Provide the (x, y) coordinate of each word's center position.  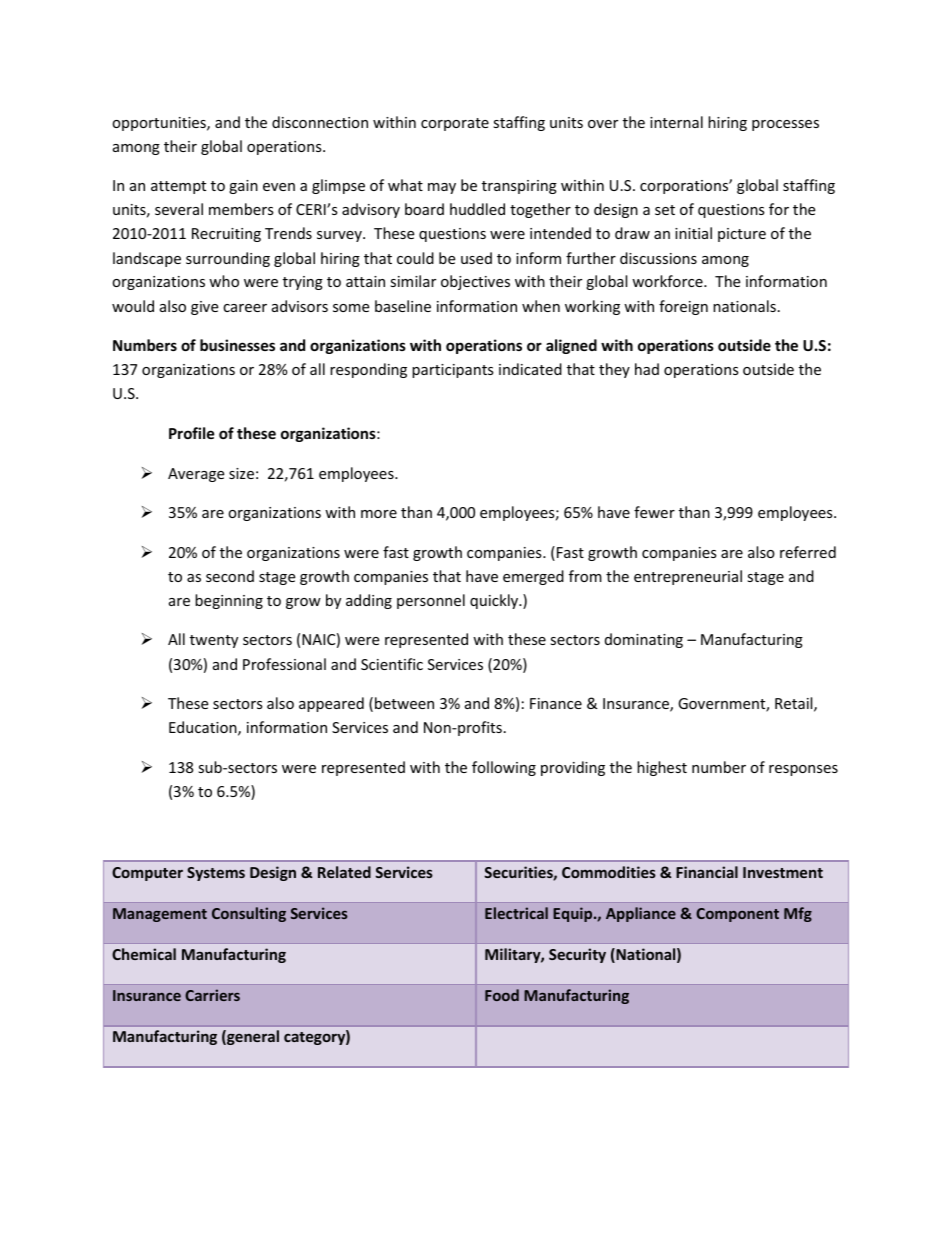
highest (662, 768)
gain (243, 187)
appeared (331, 704)
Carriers (212, 995)
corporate (455, 124)
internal (676, 122)
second (230, 576)
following (504, 768)
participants (453, 371)
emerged (533, 577)
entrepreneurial (688, 577)
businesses (237, 345)
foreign (683, 307)
